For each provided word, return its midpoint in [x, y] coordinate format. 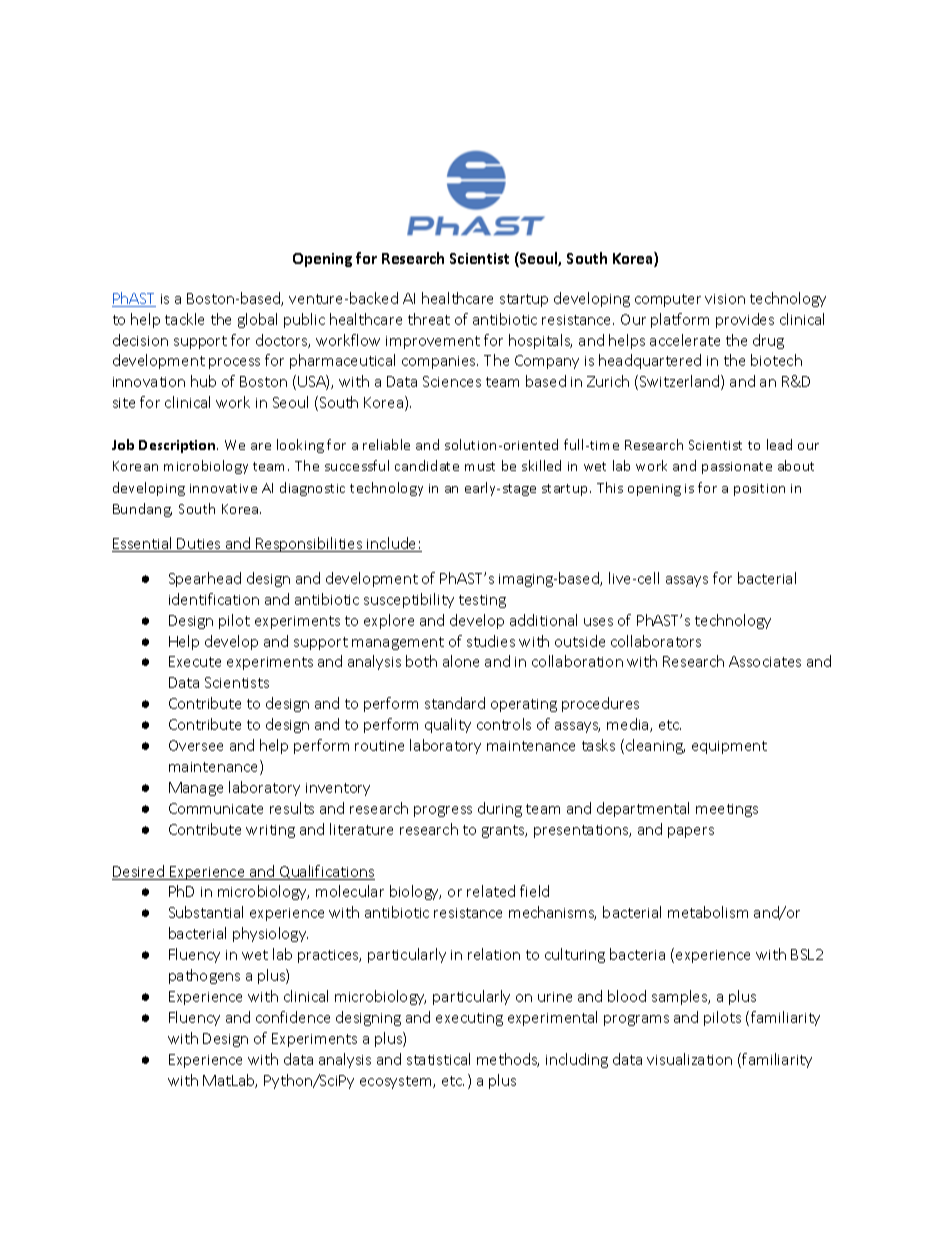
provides [745, 320]
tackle [184, 319]
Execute [195, 661]
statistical [438, 1059]
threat [429, 319]
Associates [765, 661]
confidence [293, 1017]
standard [455, 703]
